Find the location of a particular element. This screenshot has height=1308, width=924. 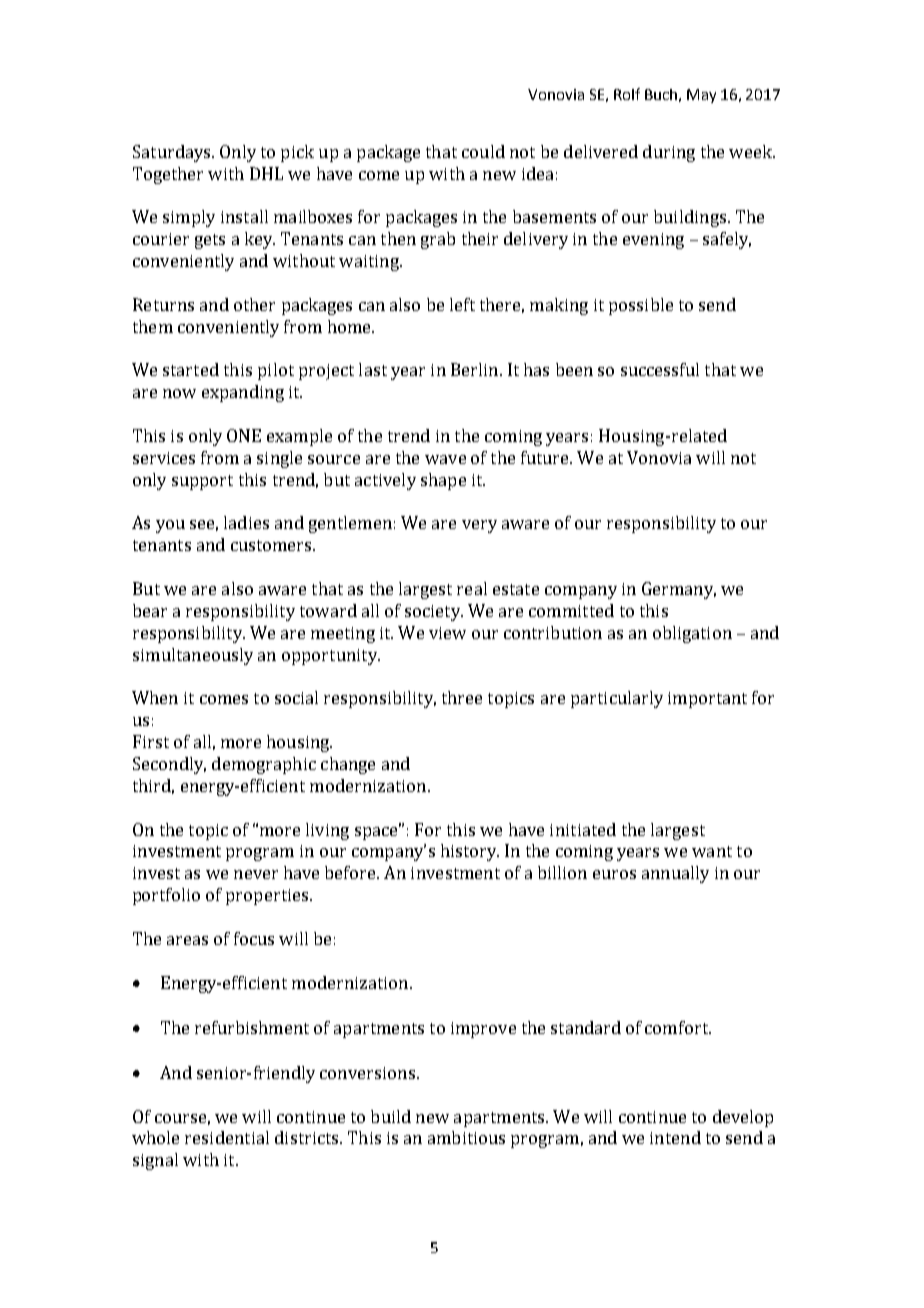

support is located at coordinates (202, 482).
